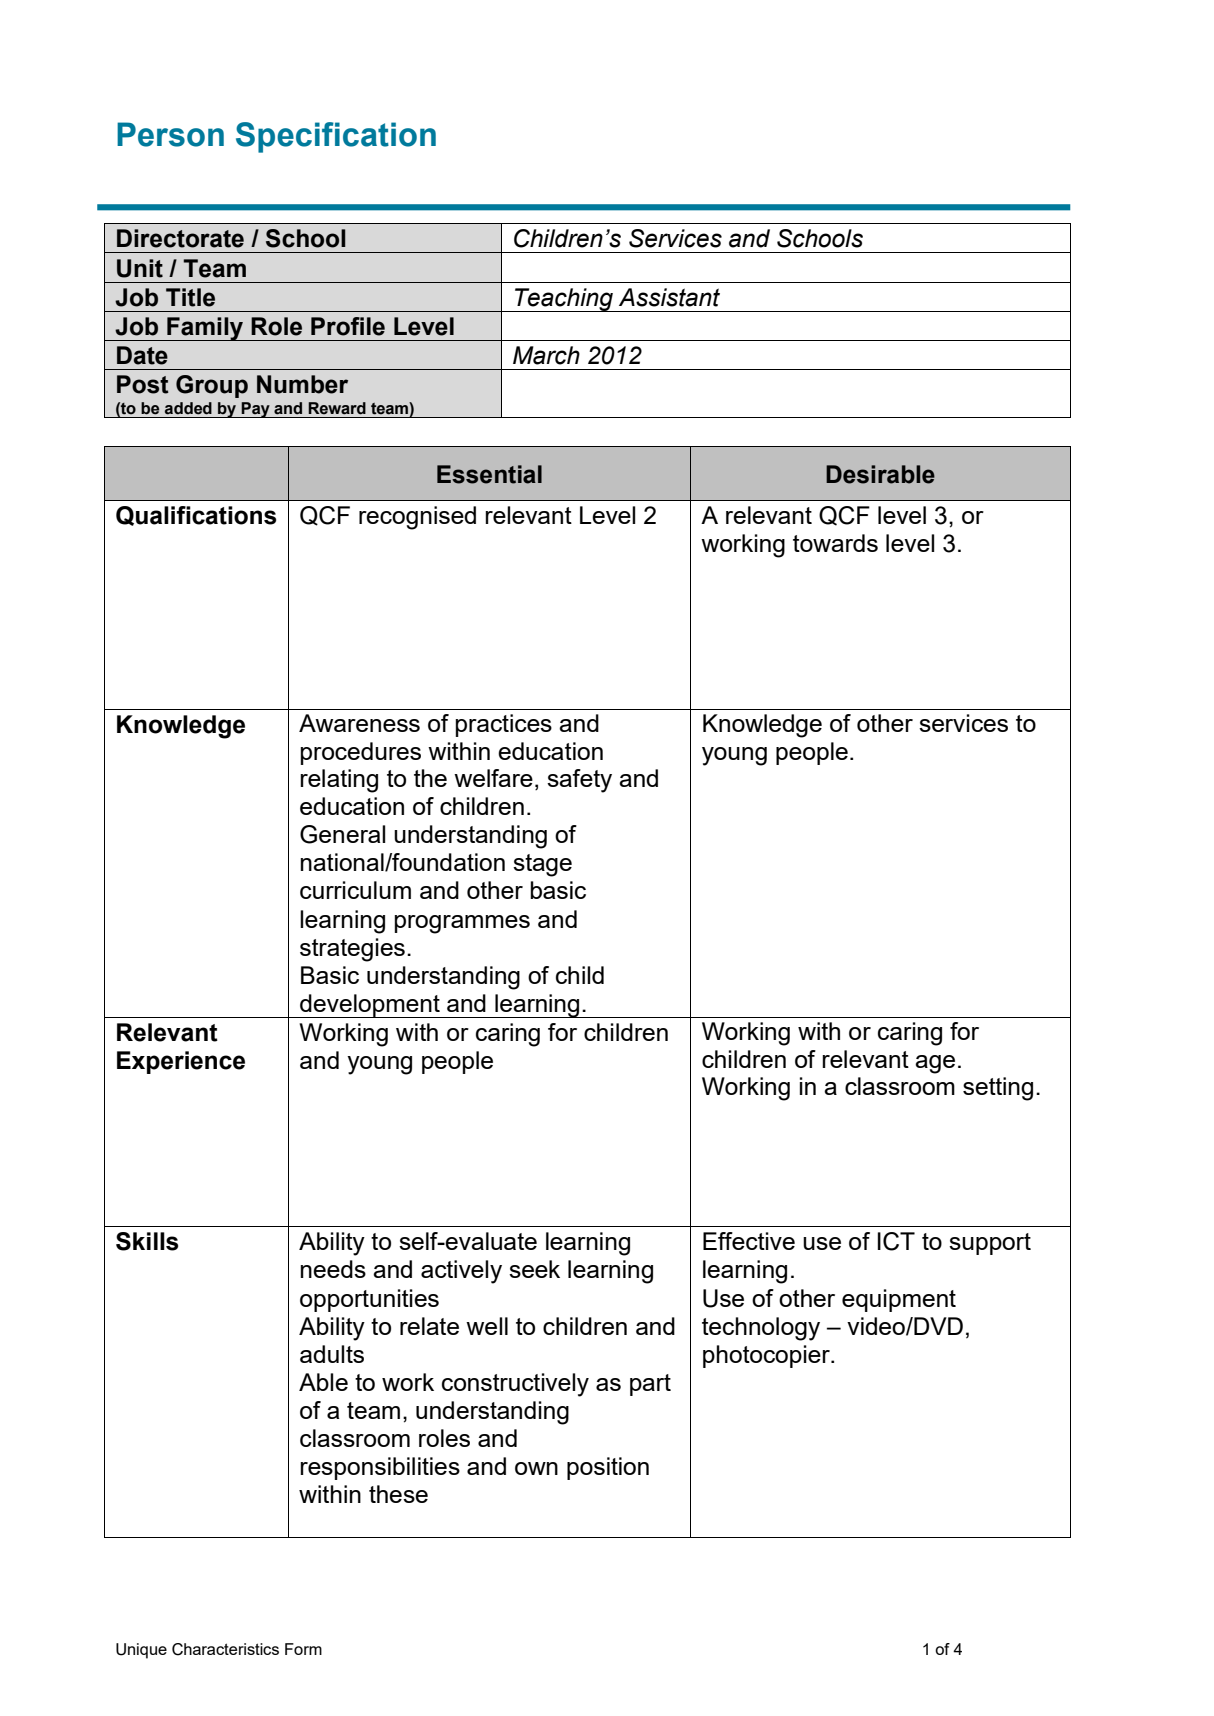 The width and height of the image is (1214, 1716). Describe the element at coordinates (225, 1649) in the image. I see `Characteristics` at that location.
